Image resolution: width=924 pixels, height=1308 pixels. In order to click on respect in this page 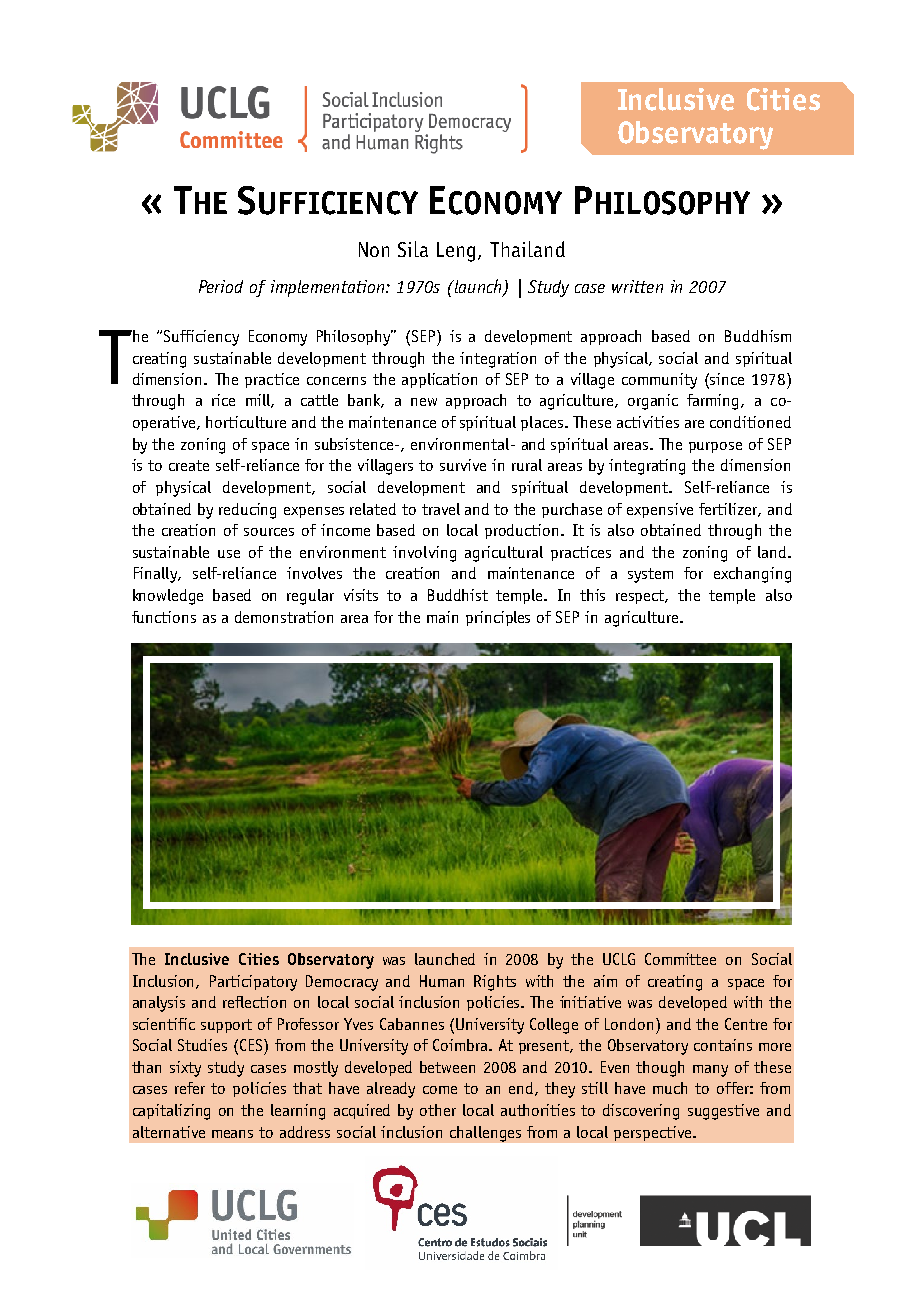, I will do `click(642, 597)`.
